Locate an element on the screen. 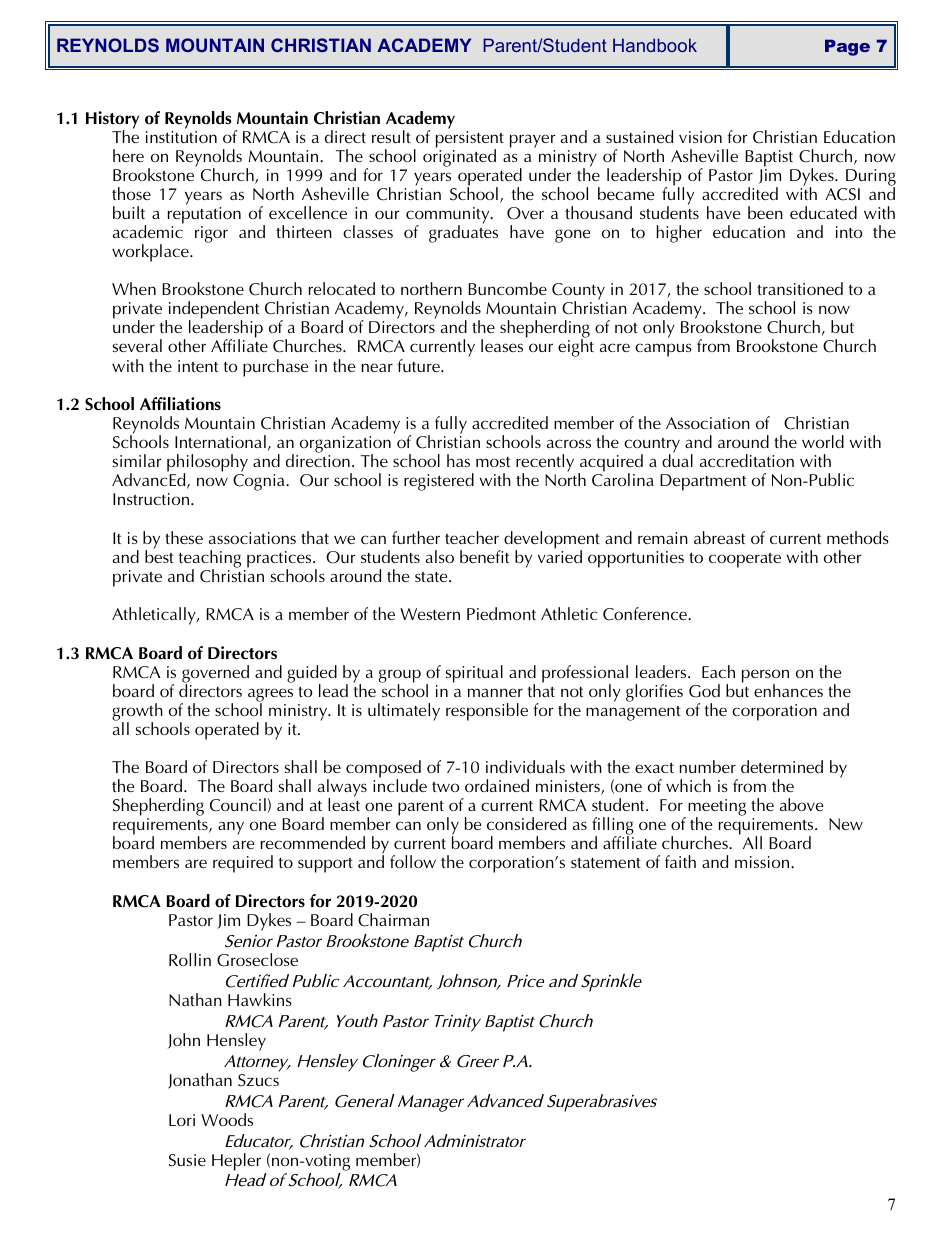 Image resolution: width=952 pixels, height=1233 pixels. best is located at coordinates (159, 555).
